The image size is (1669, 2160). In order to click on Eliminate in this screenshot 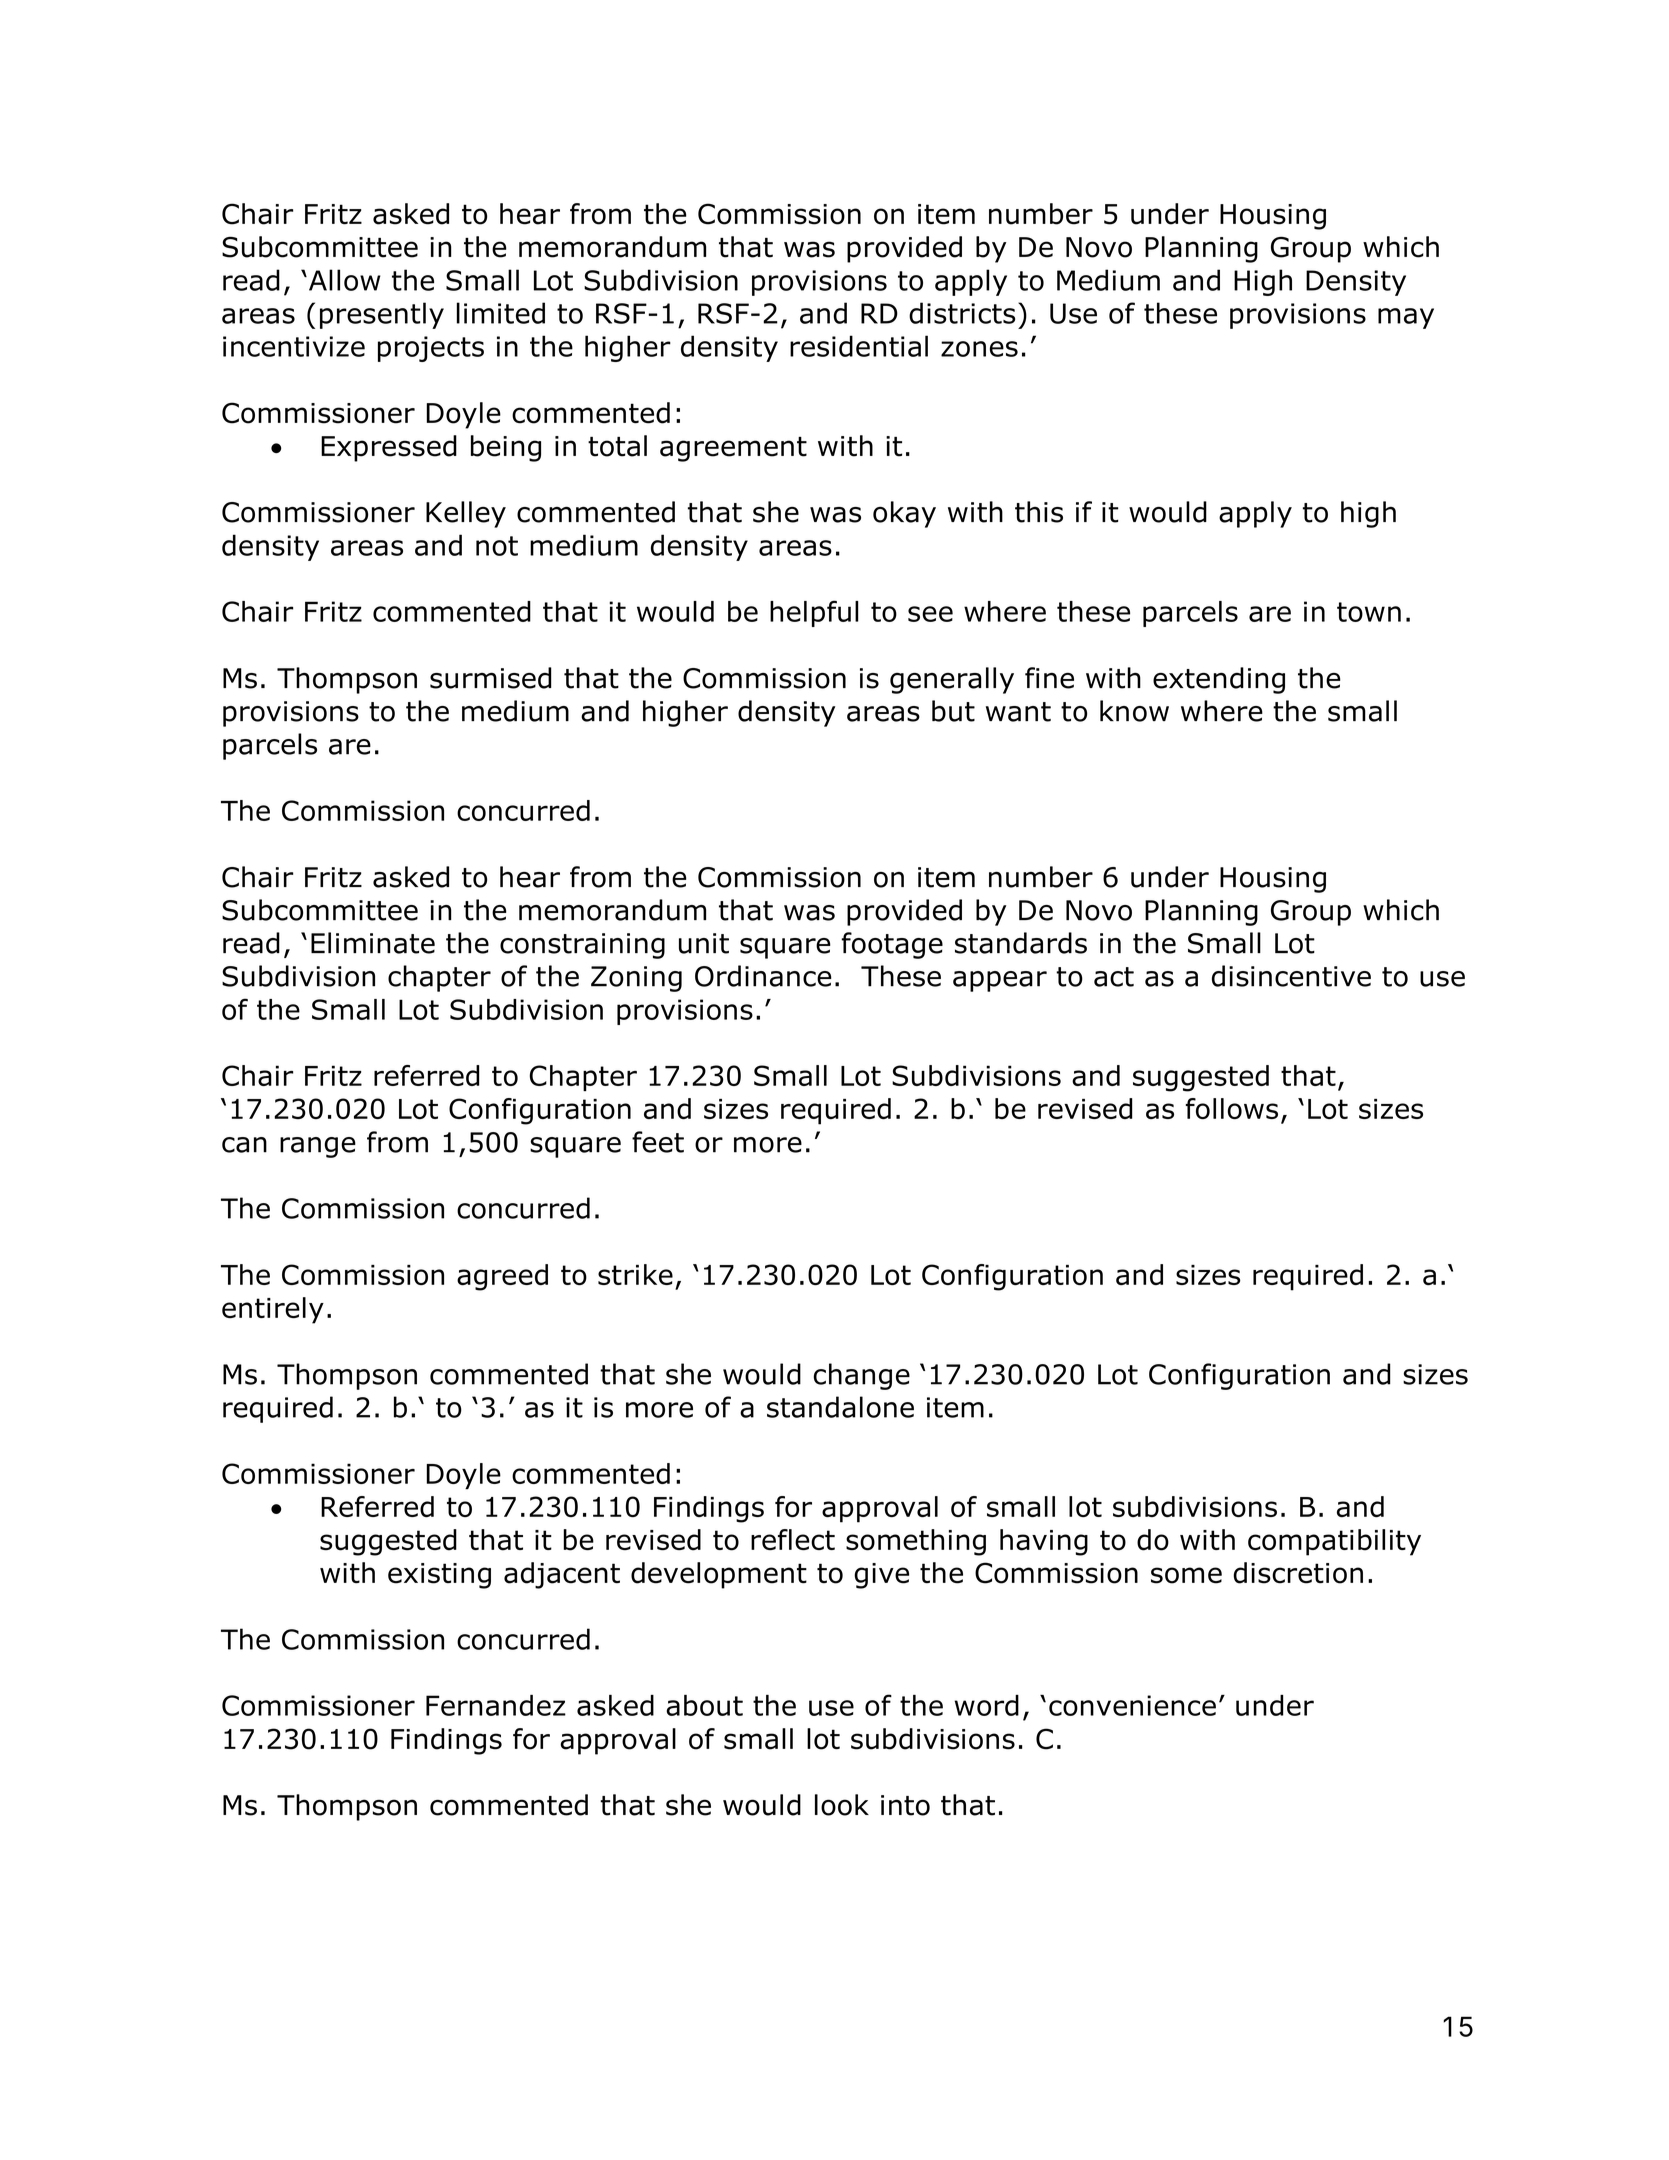, I will do `click(373, 943)`.
